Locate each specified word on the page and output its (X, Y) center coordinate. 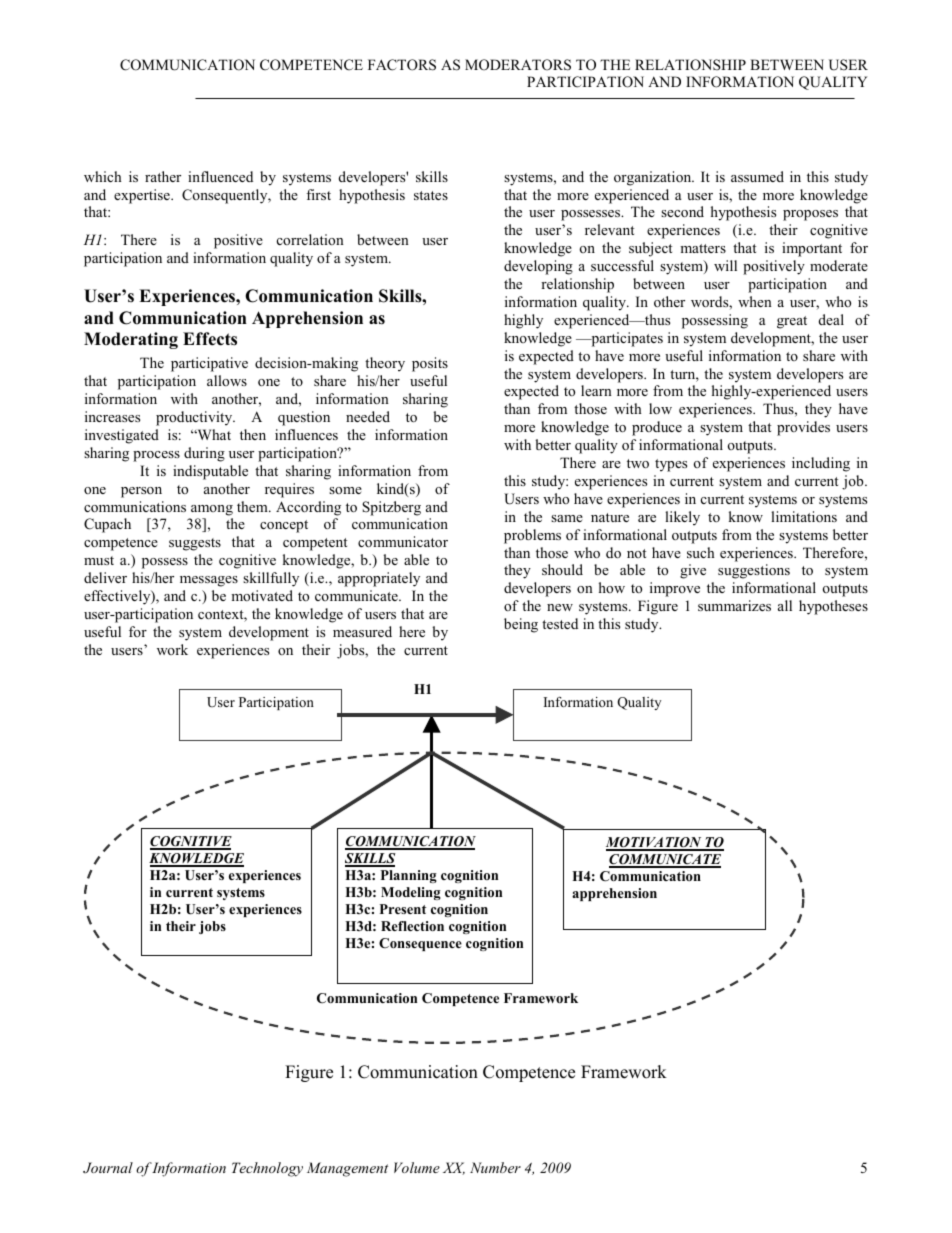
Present (403, 909)
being (521, 625)
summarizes (734, 605)
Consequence (420, 944)
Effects (210, 339)
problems (532, 536)
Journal (108, 1167)
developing (538, 267)
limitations (804, 516)
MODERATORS (518, 65)
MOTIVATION (655, 843)
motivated (262, 595)
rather (163, 176)
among (212, 510)
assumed (757, 176)
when (755, 301)
